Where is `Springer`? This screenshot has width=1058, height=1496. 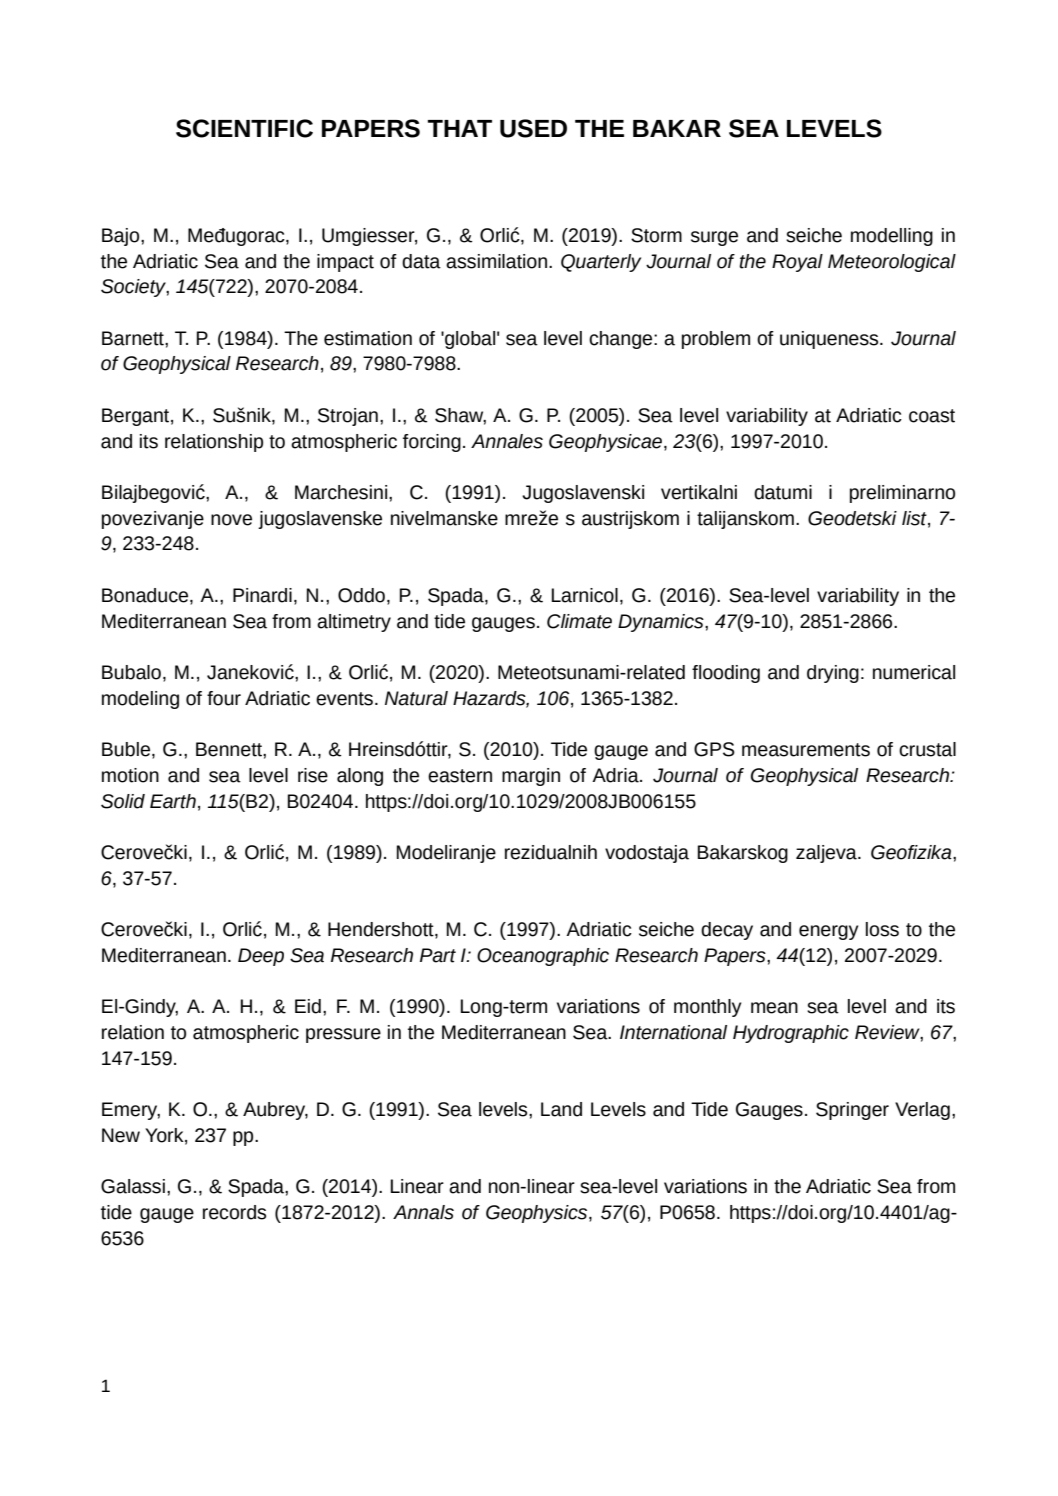
Springer is located at coordinates (852, 1111).
